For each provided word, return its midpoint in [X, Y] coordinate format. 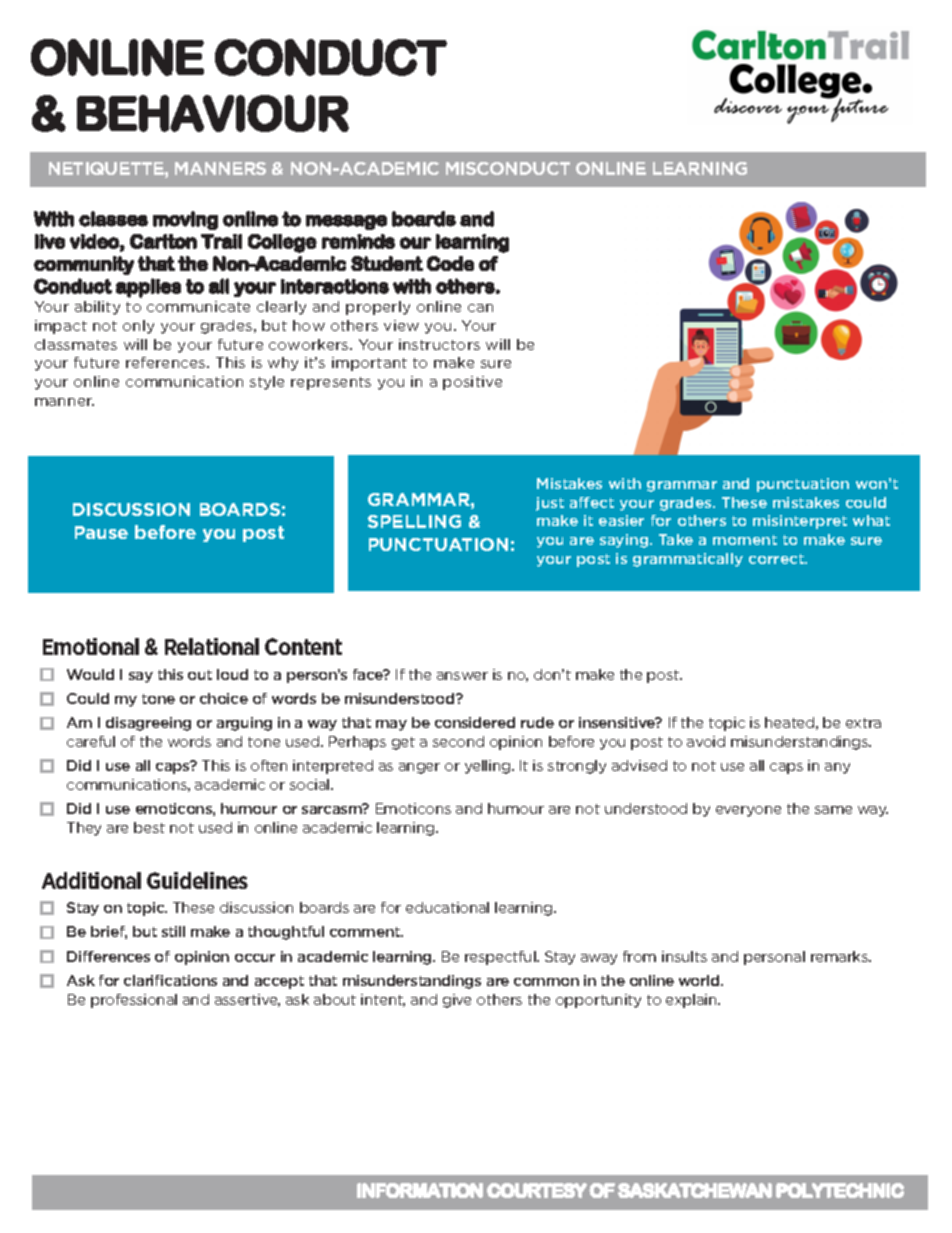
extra [863, 723]
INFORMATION [420, 1190]
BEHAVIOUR [213, 113]
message [346, 222]
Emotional [91, 646]
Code [450, 263]
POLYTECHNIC [840, 1190]
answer [462, 676]
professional [134, 1001]
